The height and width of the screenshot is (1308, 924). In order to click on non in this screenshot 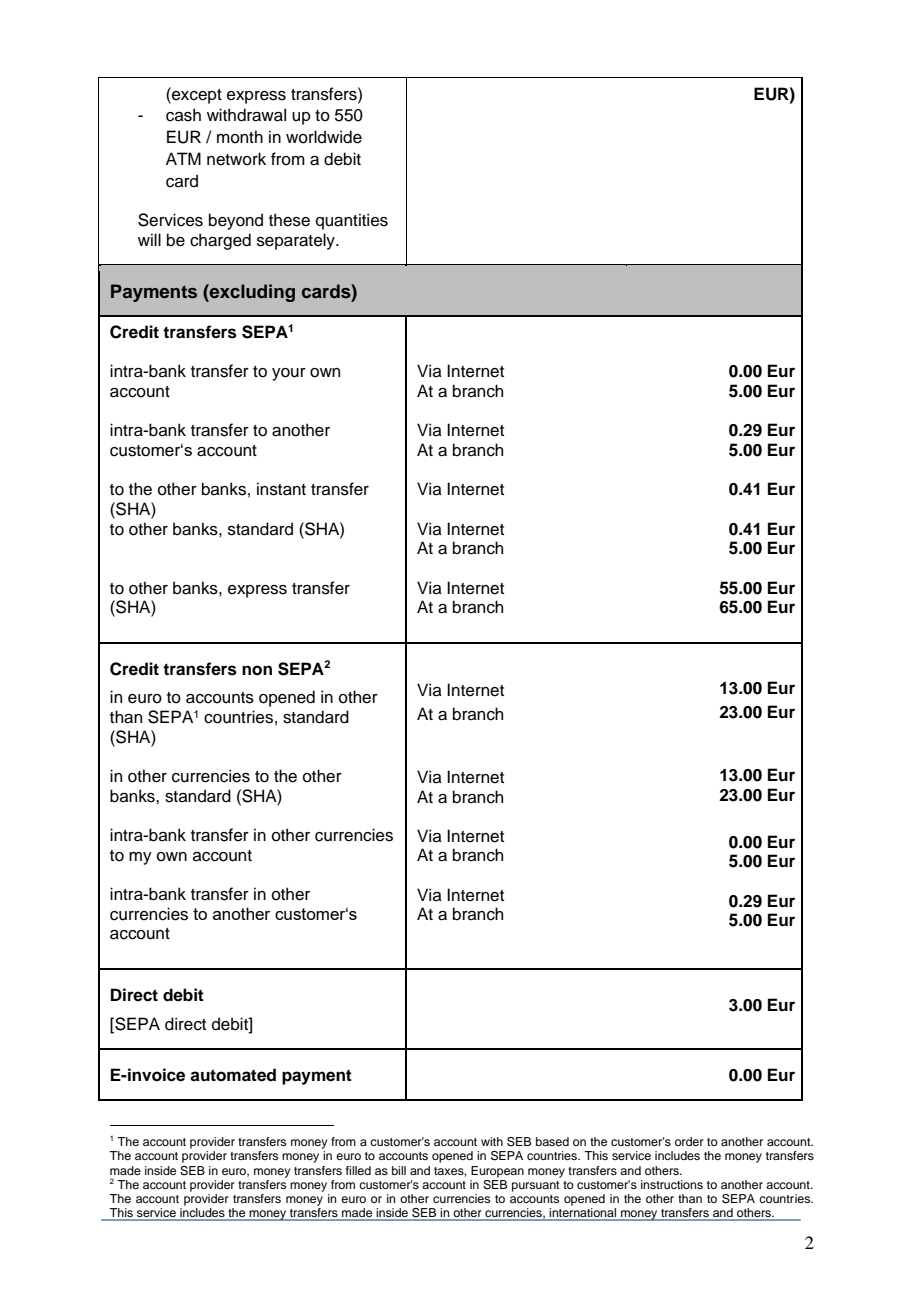, I will do `click(257, 670)`.
